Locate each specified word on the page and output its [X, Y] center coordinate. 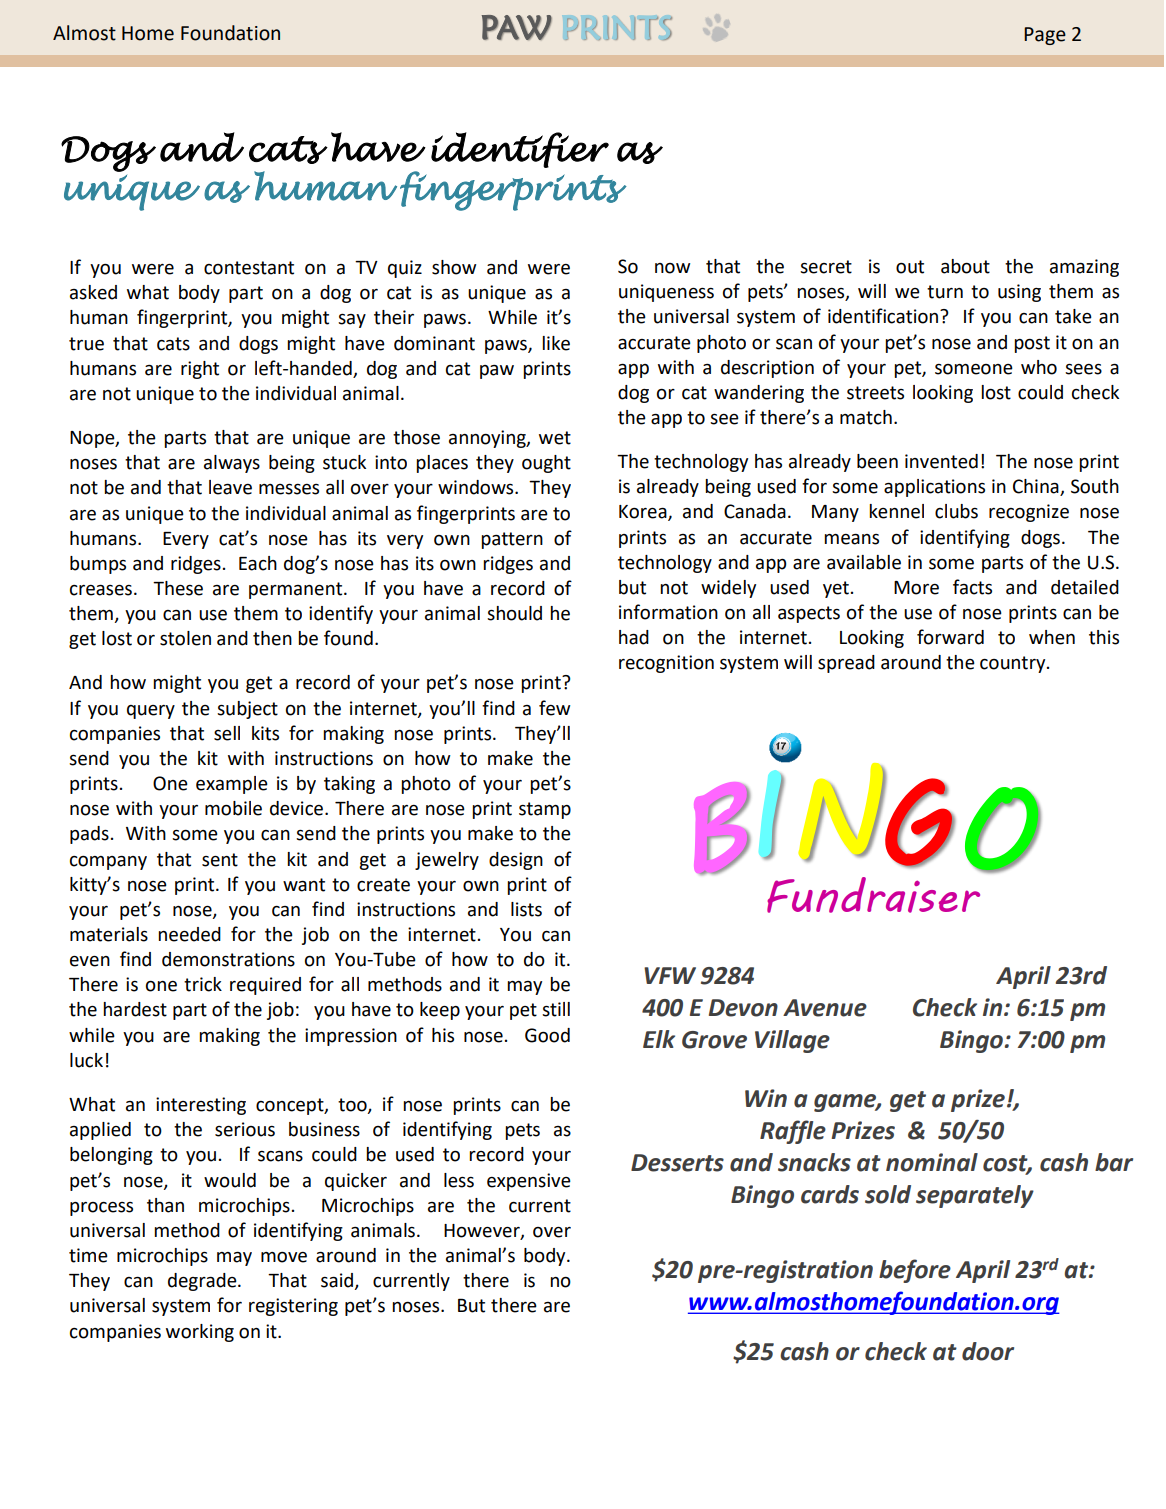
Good [547, 1035]
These [178, 588]
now [672, 268]
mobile [233, 808]
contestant [249, 268]
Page [1045, 36]
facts [972, 587]
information [668, 612]
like [556, 343]
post [1032, 344]
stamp [545, 810]
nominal [932, 1162]
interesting [201, 1106]
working [200, 1333]
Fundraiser [873, 895]
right [200, 370]
